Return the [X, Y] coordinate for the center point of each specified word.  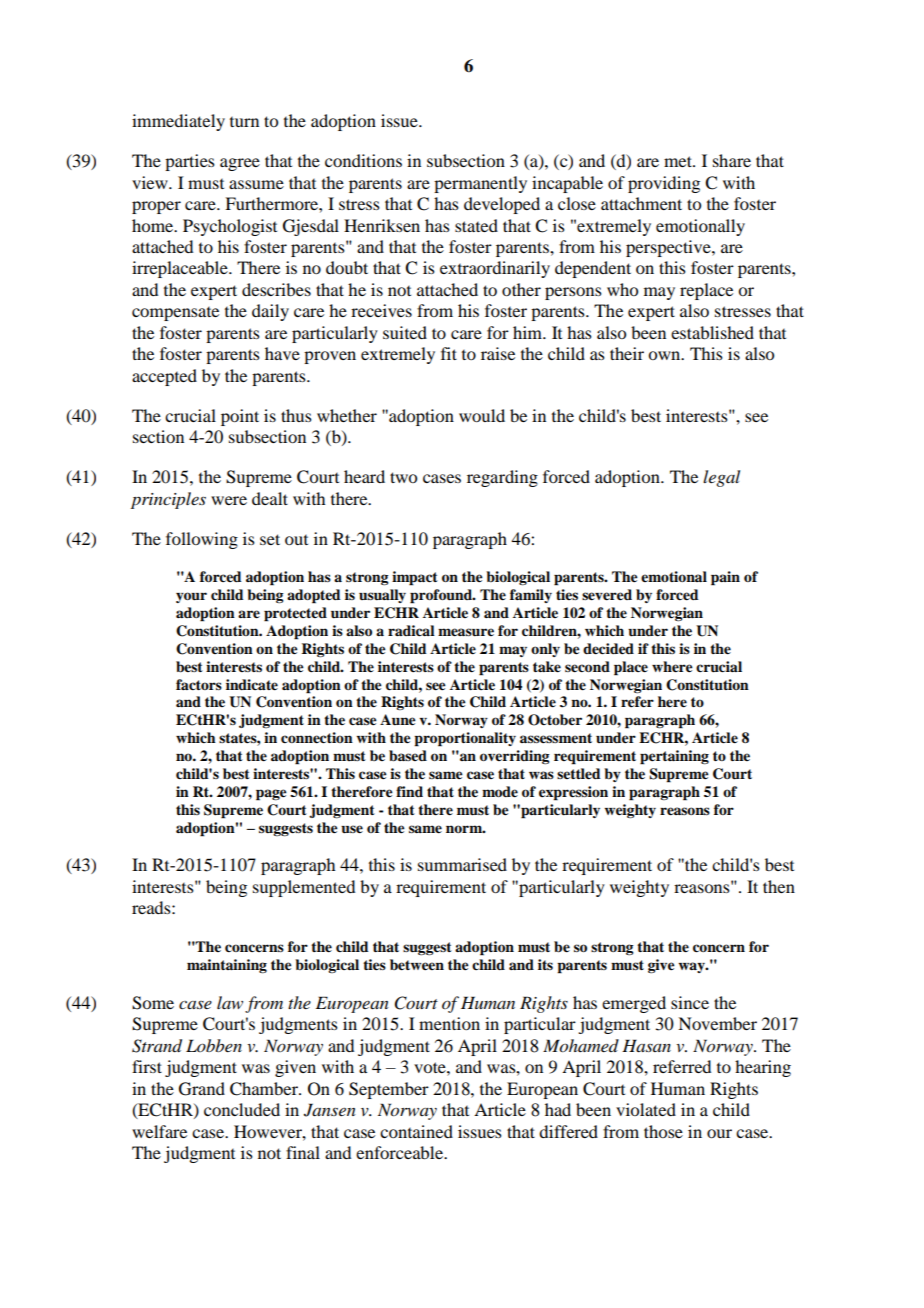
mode [500, 792]
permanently [480, 184]
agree [240, 164]
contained [416, 1131]
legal [721, 478]
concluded [242, 1109]
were [229, 500]
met [679, 161]
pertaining [674, 757]
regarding [502, 478]
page [271, 795]
